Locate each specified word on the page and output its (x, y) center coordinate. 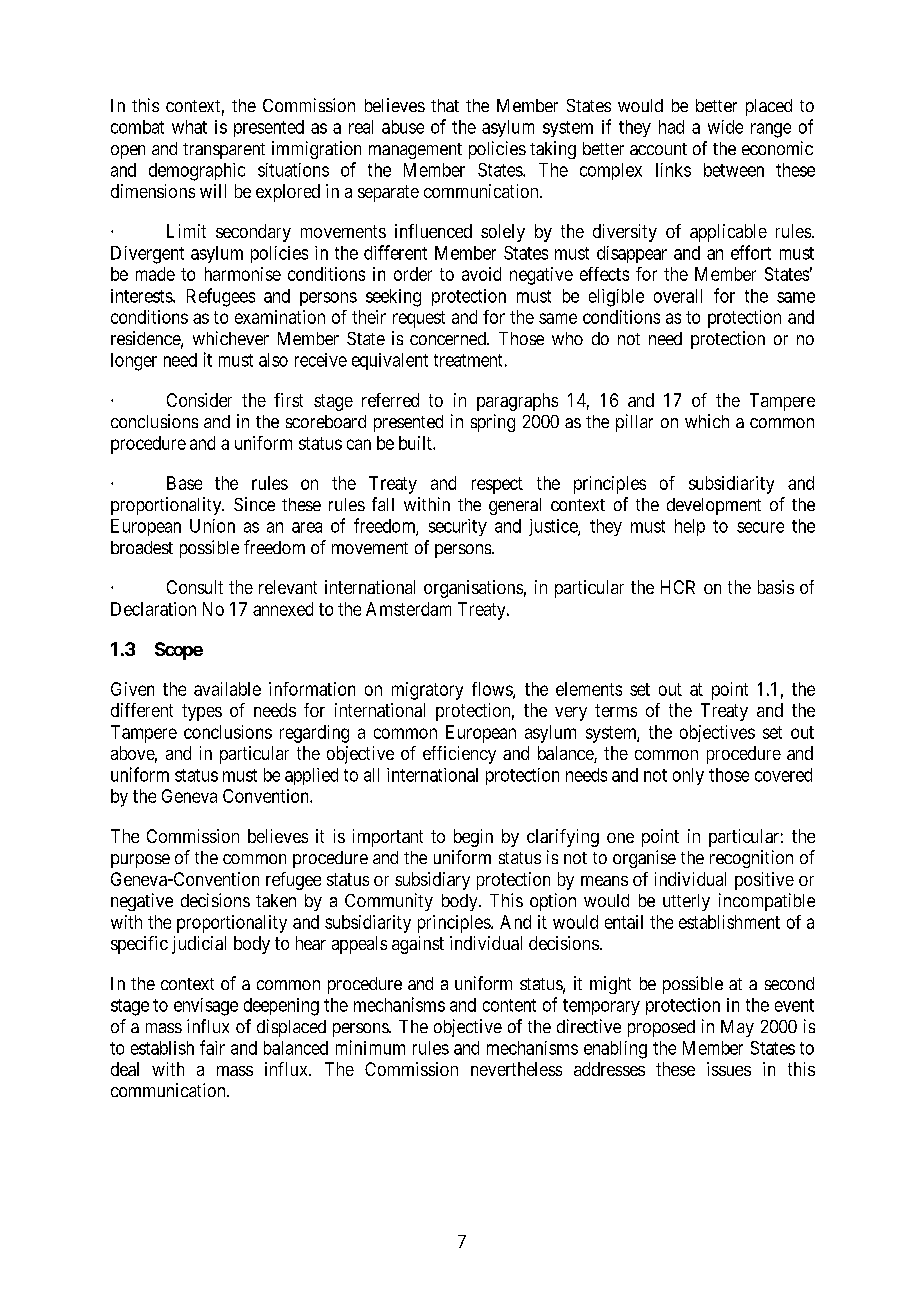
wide (725, 127)
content (509, 1005)
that (445, 105)
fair (212, 1047)
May (737, 1028)
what (189, 127)
